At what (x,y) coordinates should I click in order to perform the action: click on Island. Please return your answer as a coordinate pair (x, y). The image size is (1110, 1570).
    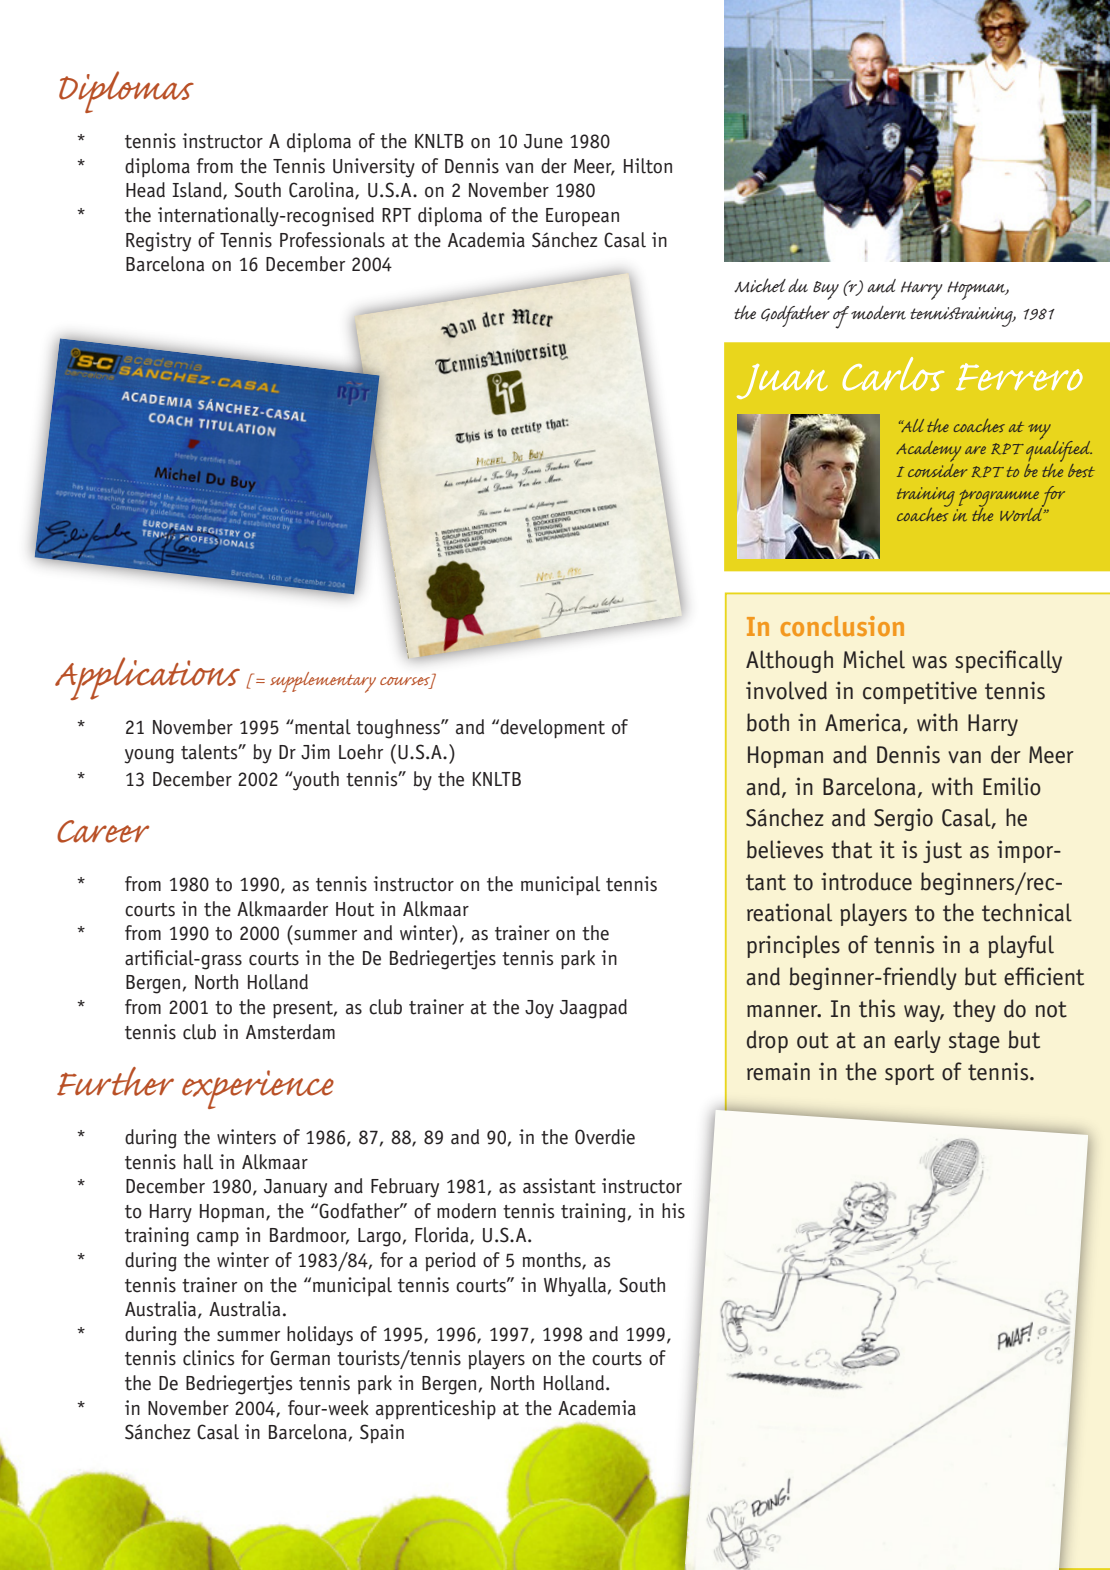
    Looking at the image, I should click on (198, 191).
